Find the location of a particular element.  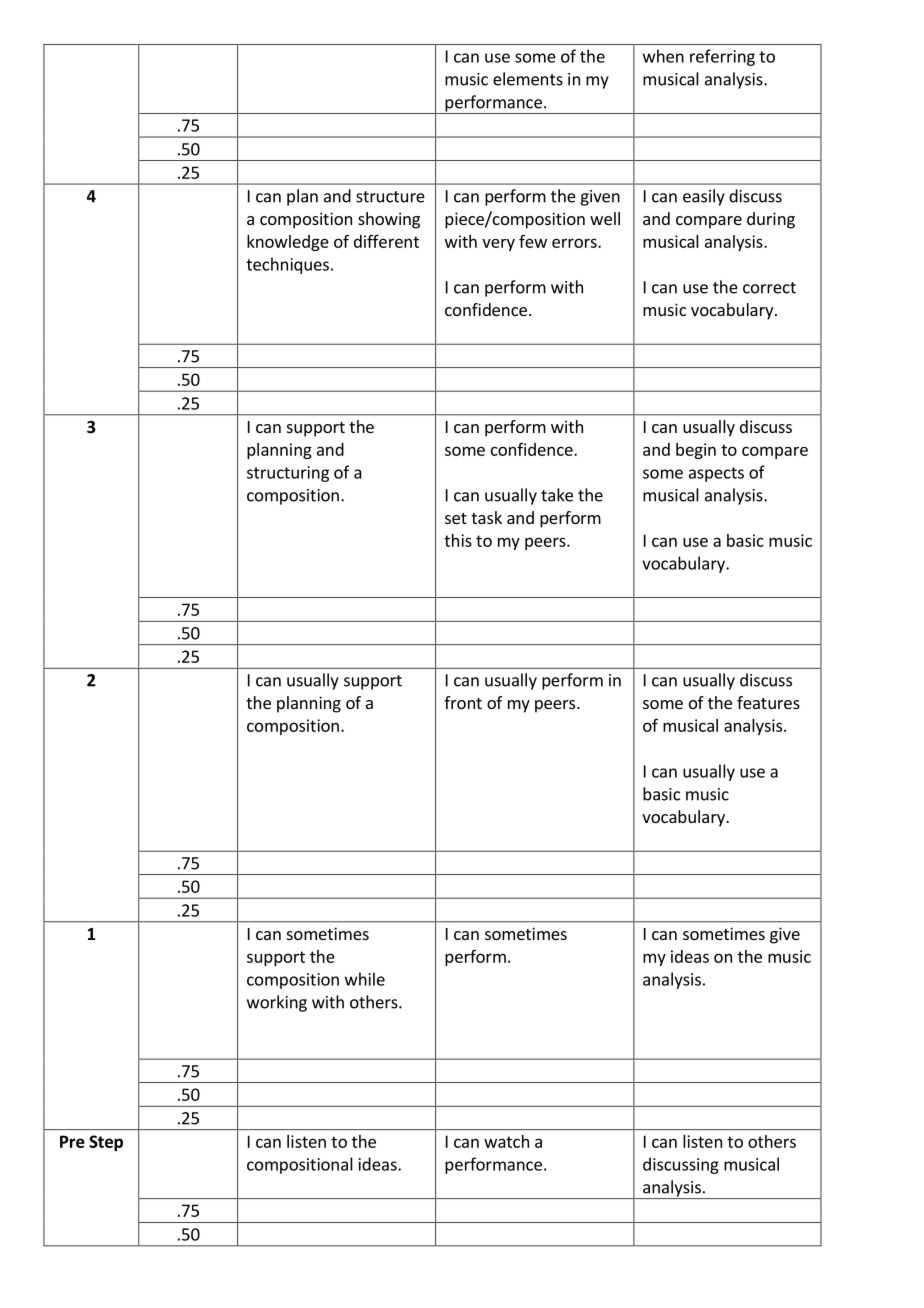

when is located at coordinates (663, 56).
